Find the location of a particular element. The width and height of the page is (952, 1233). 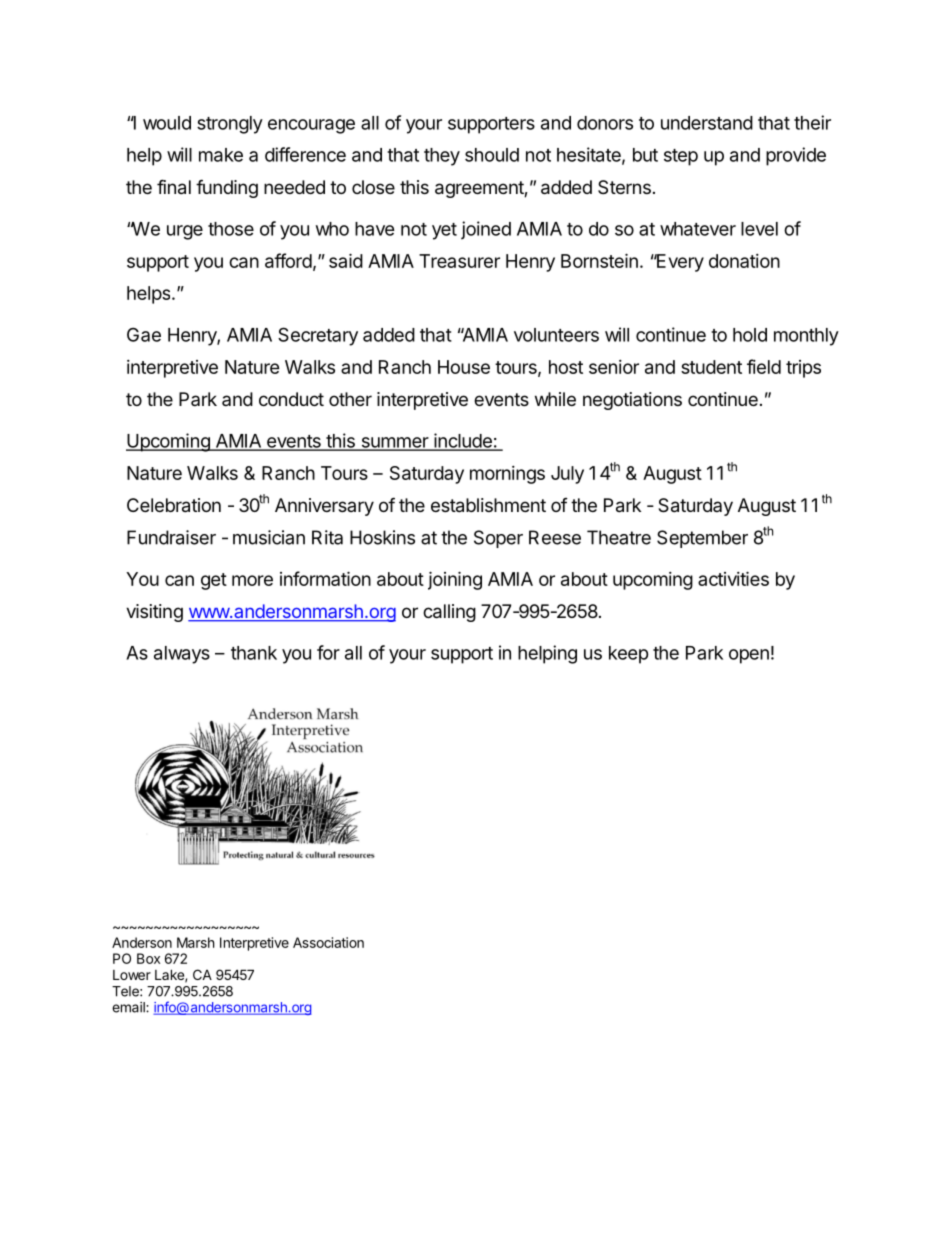

Association is located at coordinates (328, 942).
